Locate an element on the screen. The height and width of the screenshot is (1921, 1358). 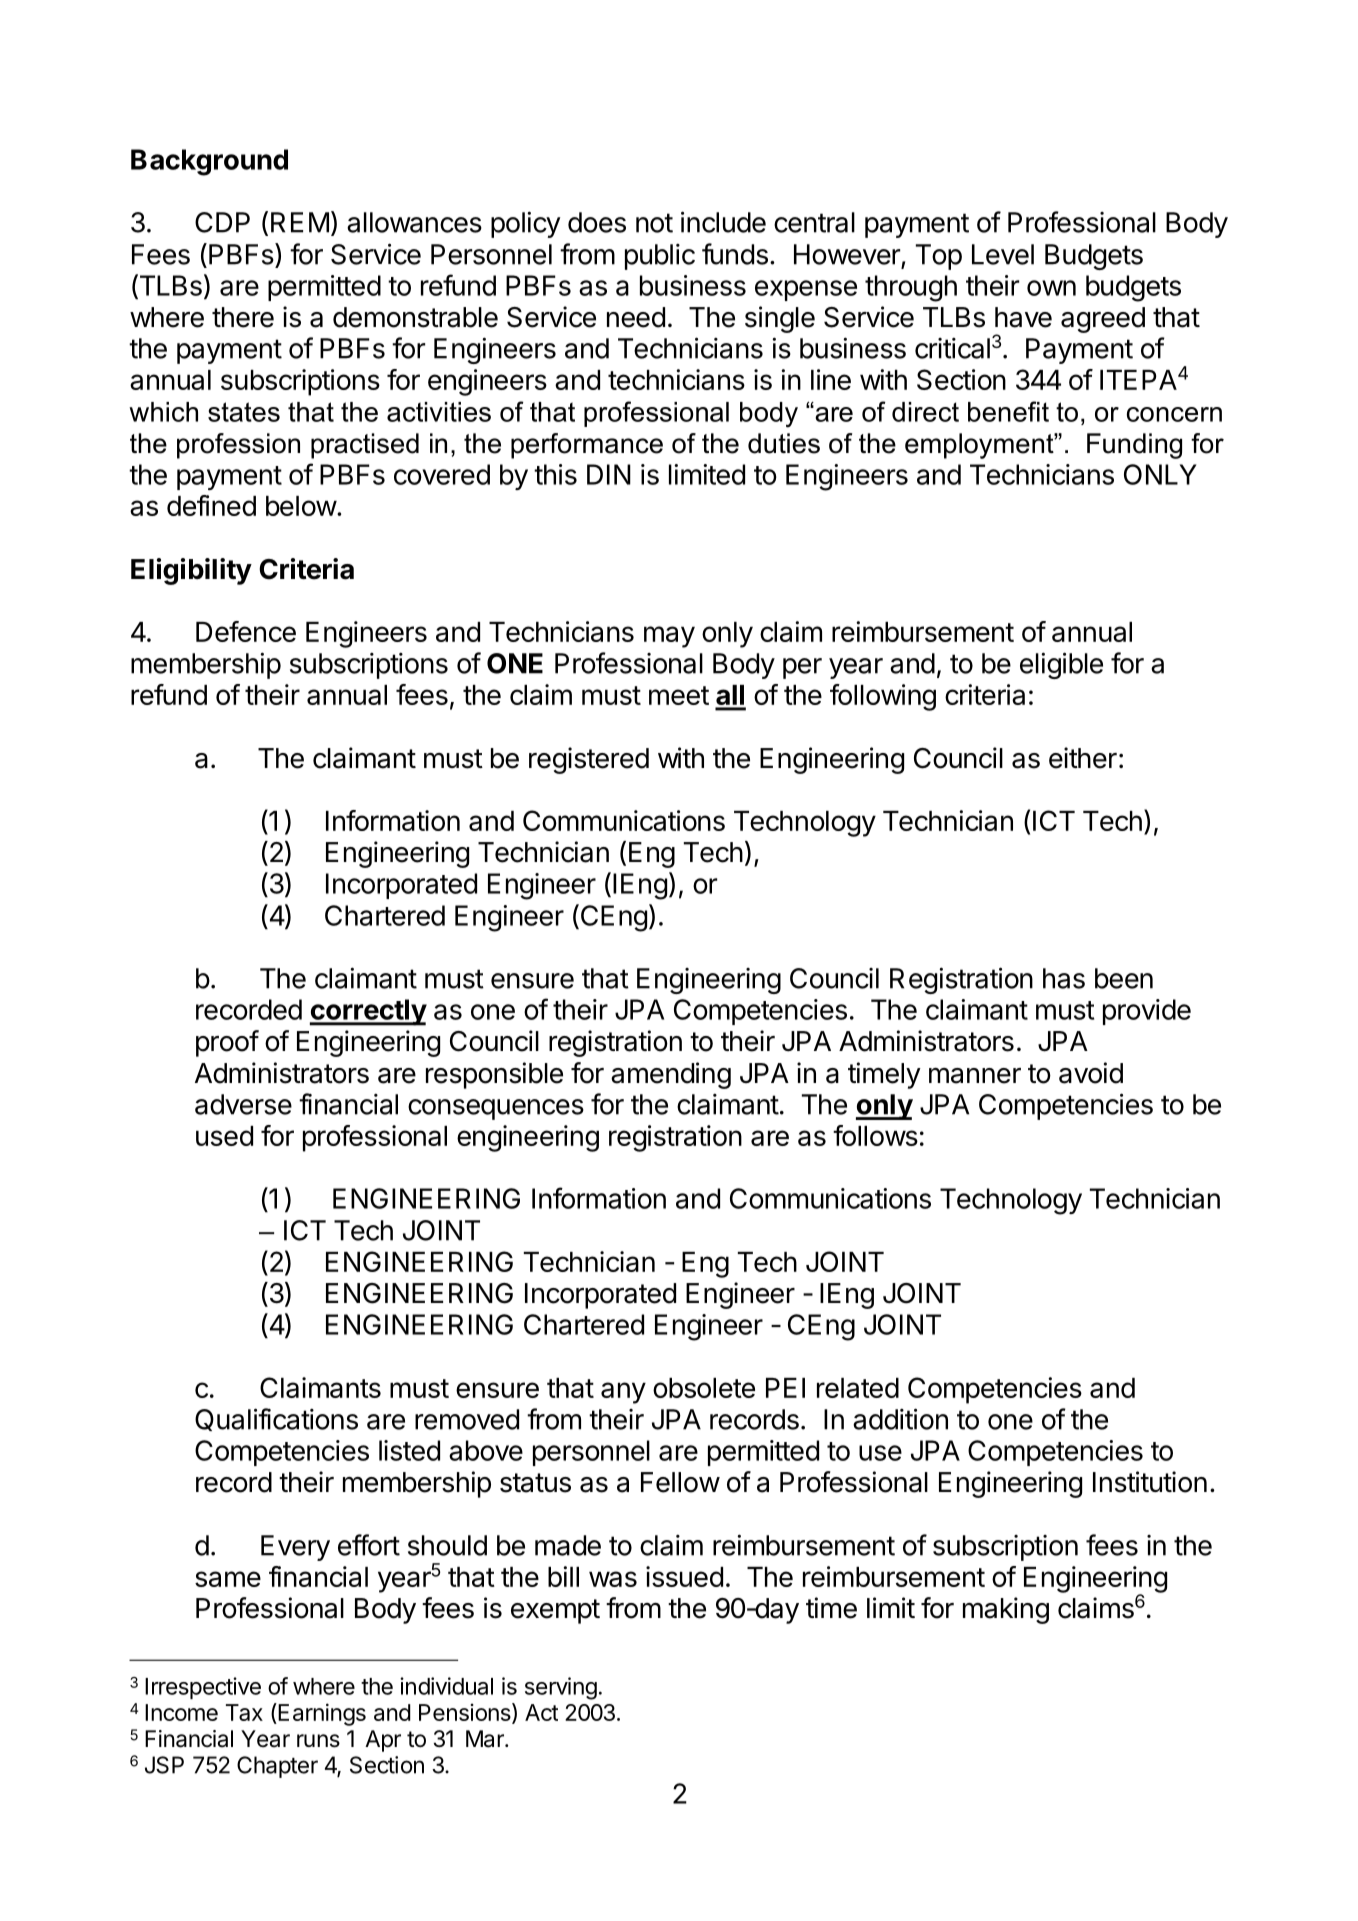
avoid is located at coordinates (1091, 1073).
